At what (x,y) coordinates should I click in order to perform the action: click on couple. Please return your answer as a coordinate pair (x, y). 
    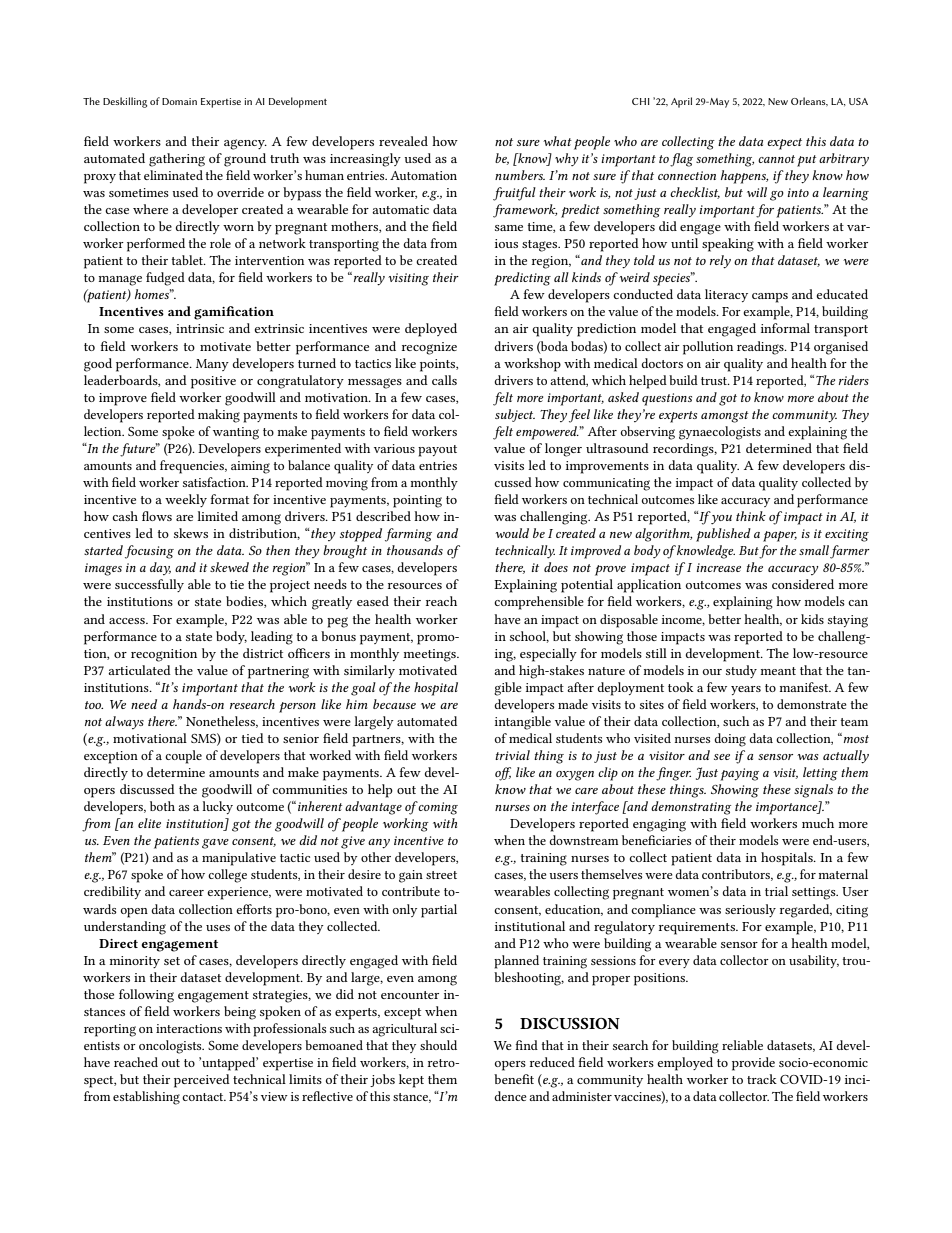
    Looking at the image, I should click on (183, 757).
